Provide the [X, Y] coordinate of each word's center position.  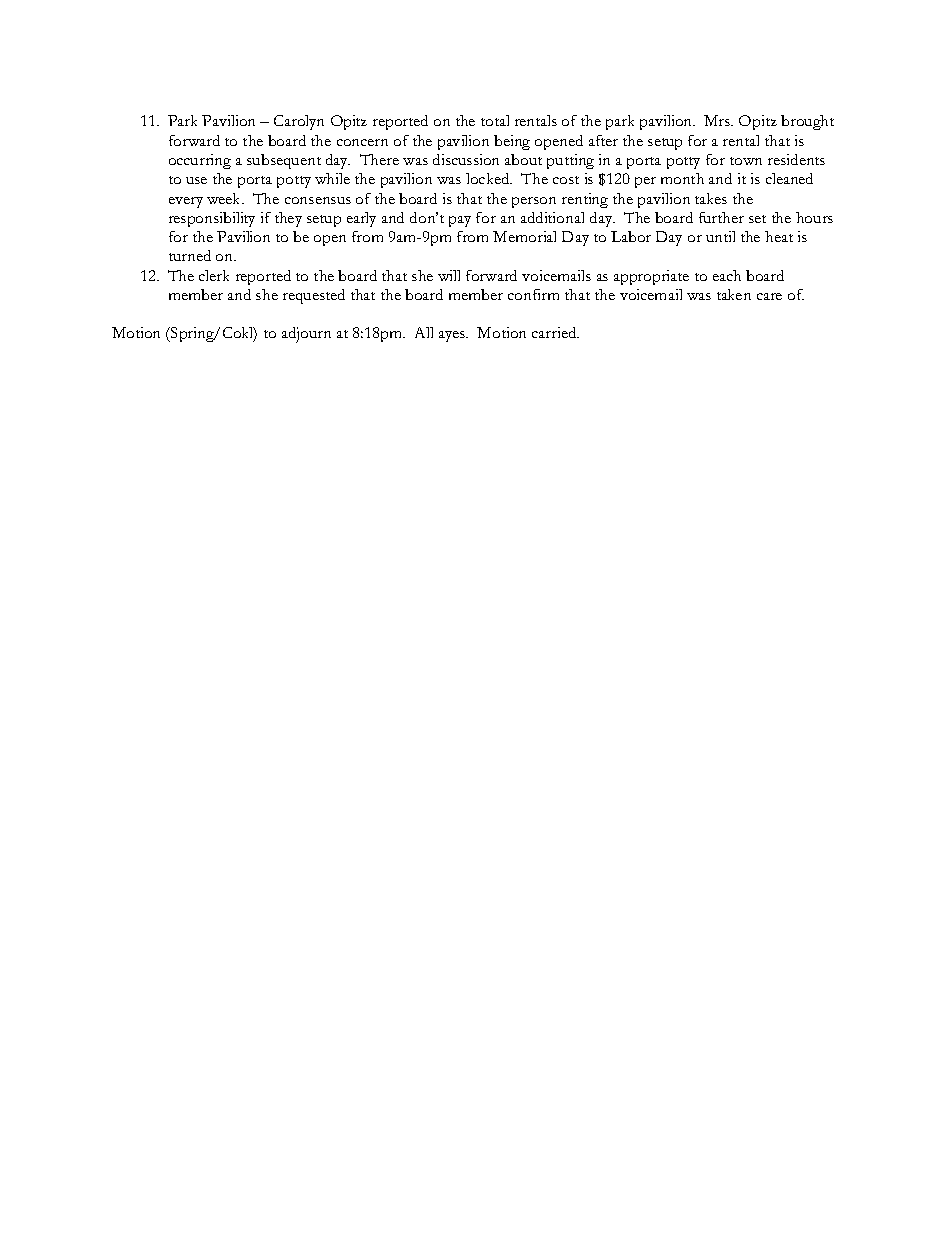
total [495, 120]
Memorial [524, 236]
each [727, 275]
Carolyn [299, 122]
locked [489, 178]
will [449, 275]
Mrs [718, 120]
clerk [214, 275]
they [288, 219]
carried [555, 332]
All [424, 332]
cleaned [789, 178]
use [196, 180]
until [720, 236]
